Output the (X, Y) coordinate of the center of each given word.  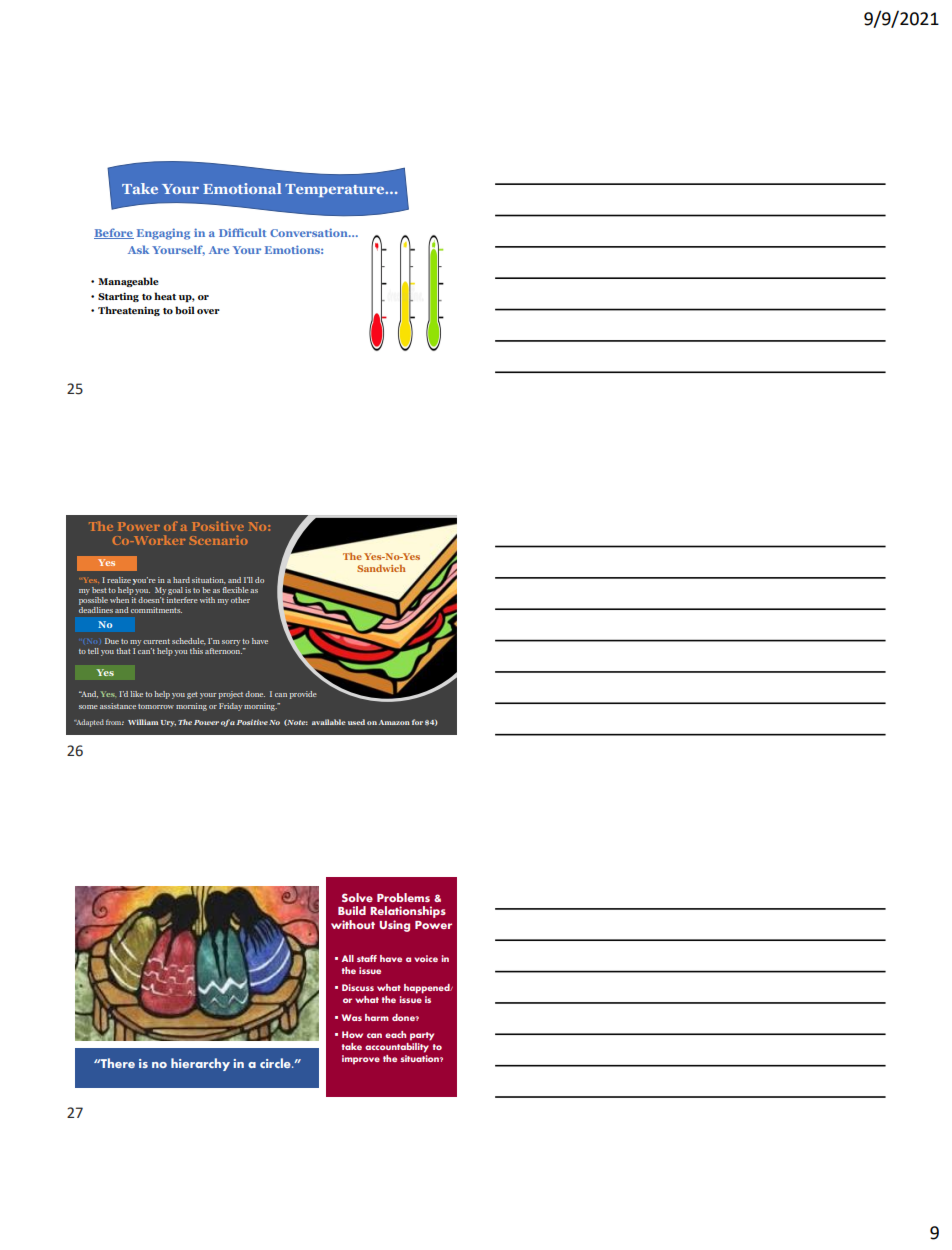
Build (352, 910)
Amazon (394, 722)
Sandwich (381, 568)
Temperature (336, 190)
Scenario (219, 540)
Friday (230, 707)
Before (114, 233)
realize (119, 580)
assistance (118, 706)
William (143, 722)
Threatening (129, 311)
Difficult (242, 232)
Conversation (310, 232)
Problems (403, 897)
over (208, 311)
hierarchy (200, 1064)
